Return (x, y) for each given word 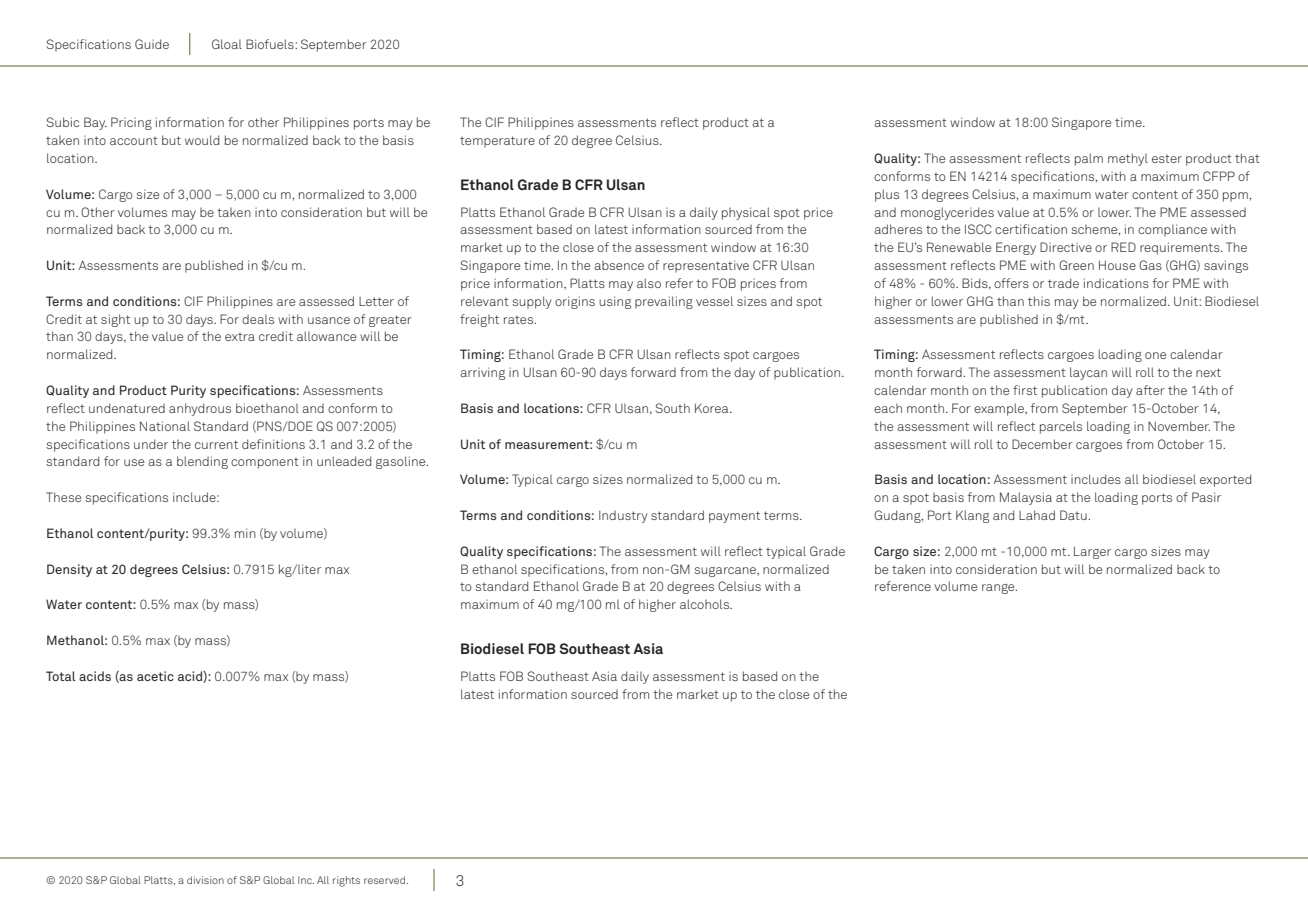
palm (1089, 159)
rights (346, 881)
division (205, 880)
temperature (497, 142)
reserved (386, 880)
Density (69, 570)
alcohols (705, 604)
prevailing (664, 302)
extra (240, 337)
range (999, 589)
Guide (152, 44)
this (1039, 301)
